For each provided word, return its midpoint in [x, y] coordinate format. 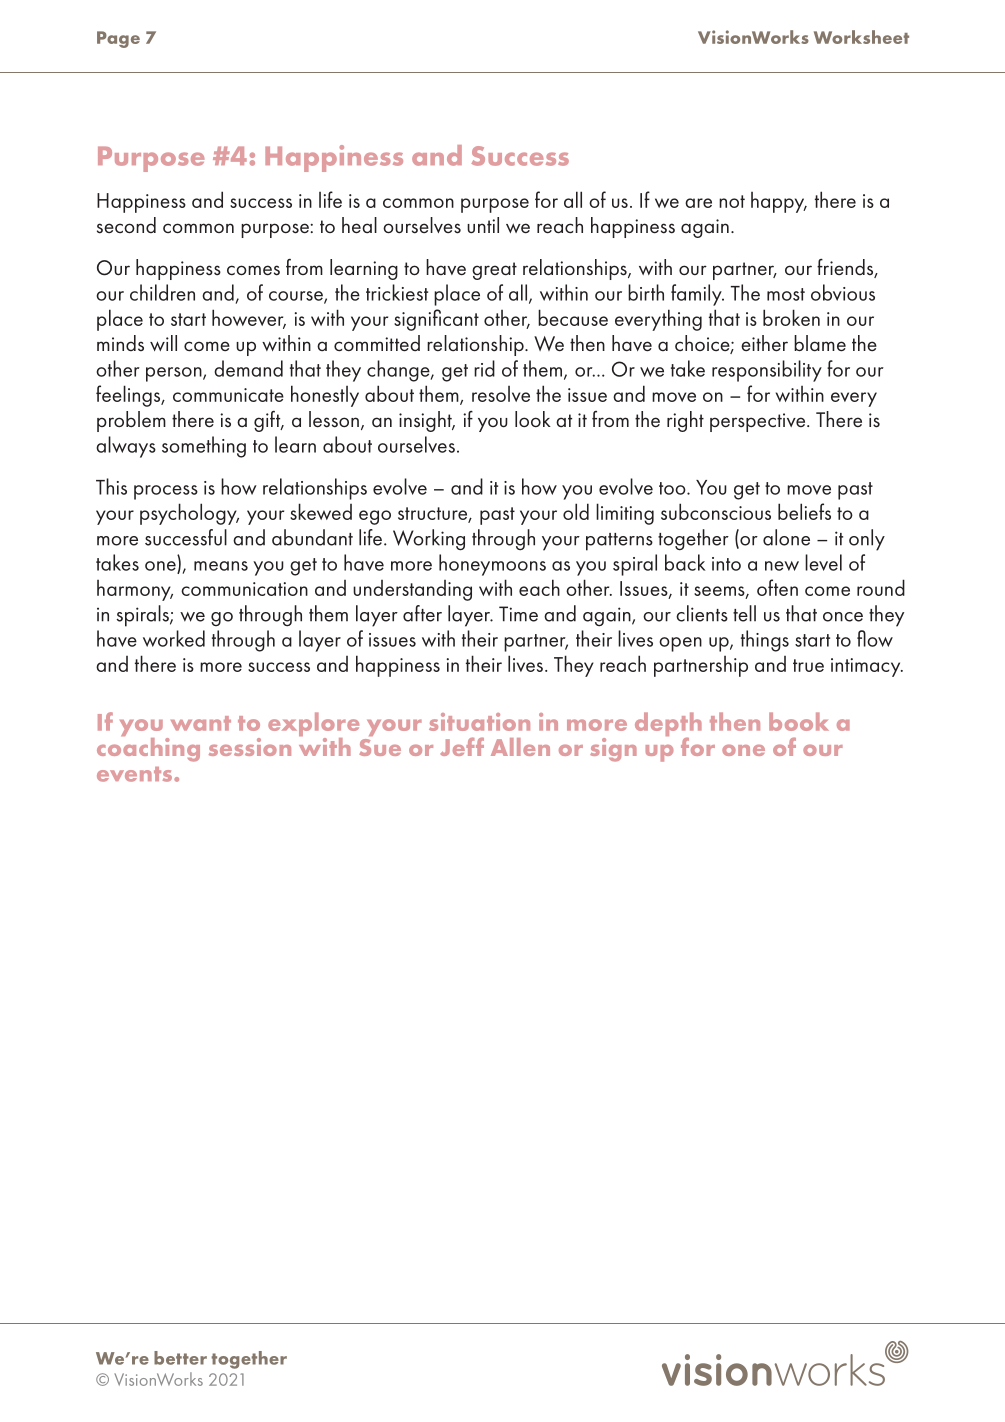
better [180, 1358]
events [136, 774]
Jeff [462, 746]
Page [118, 39]
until [483, 225]
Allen [520, 747]
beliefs [804, 511]
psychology [189, 514]
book [799, 721]
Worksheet [861, 37]
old [576, 511]
